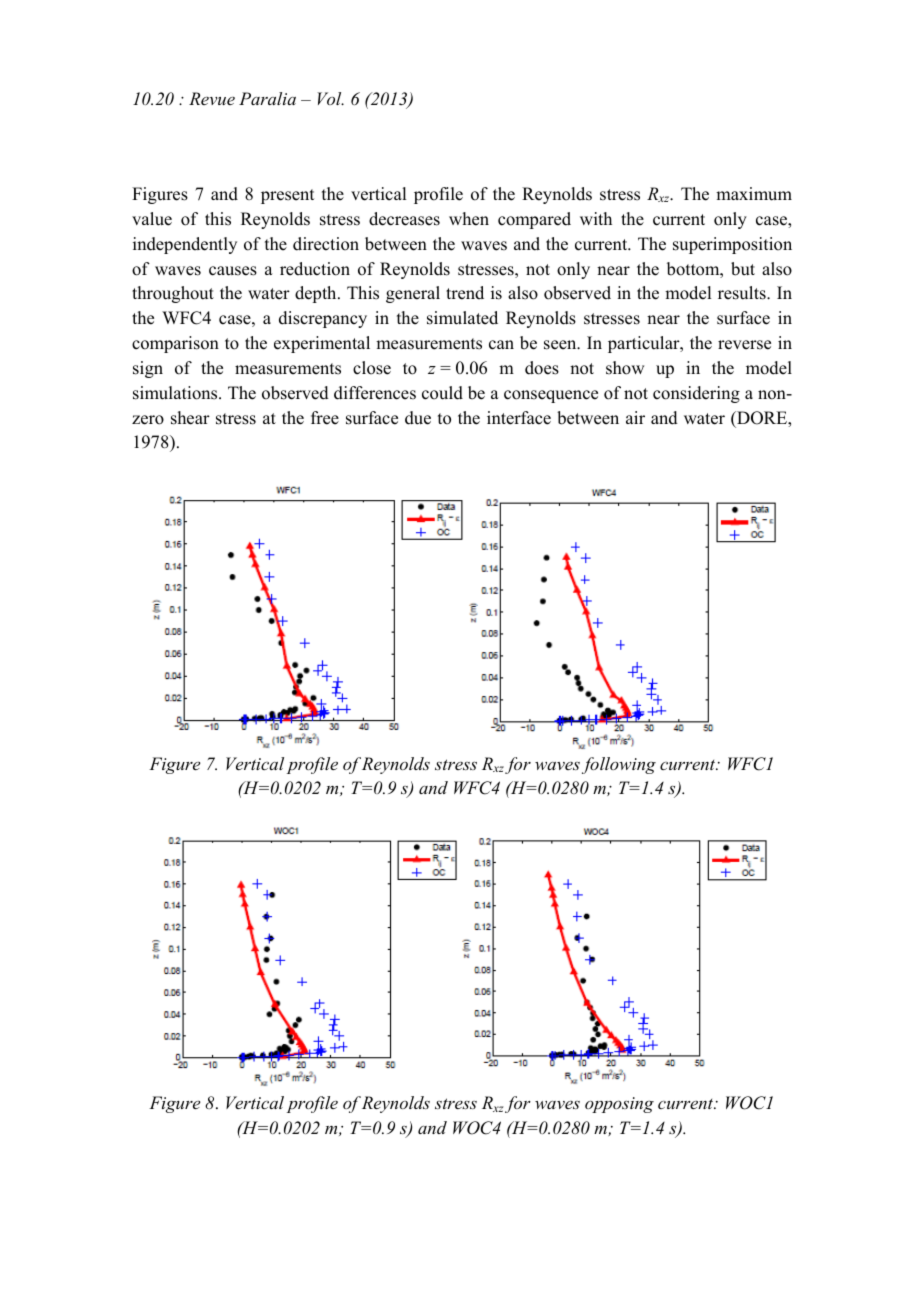 The height and width of the screenshot is (1308, 924). Describe the element at coordinates (469, 219) in the screenshot. I see `when` at that location.
